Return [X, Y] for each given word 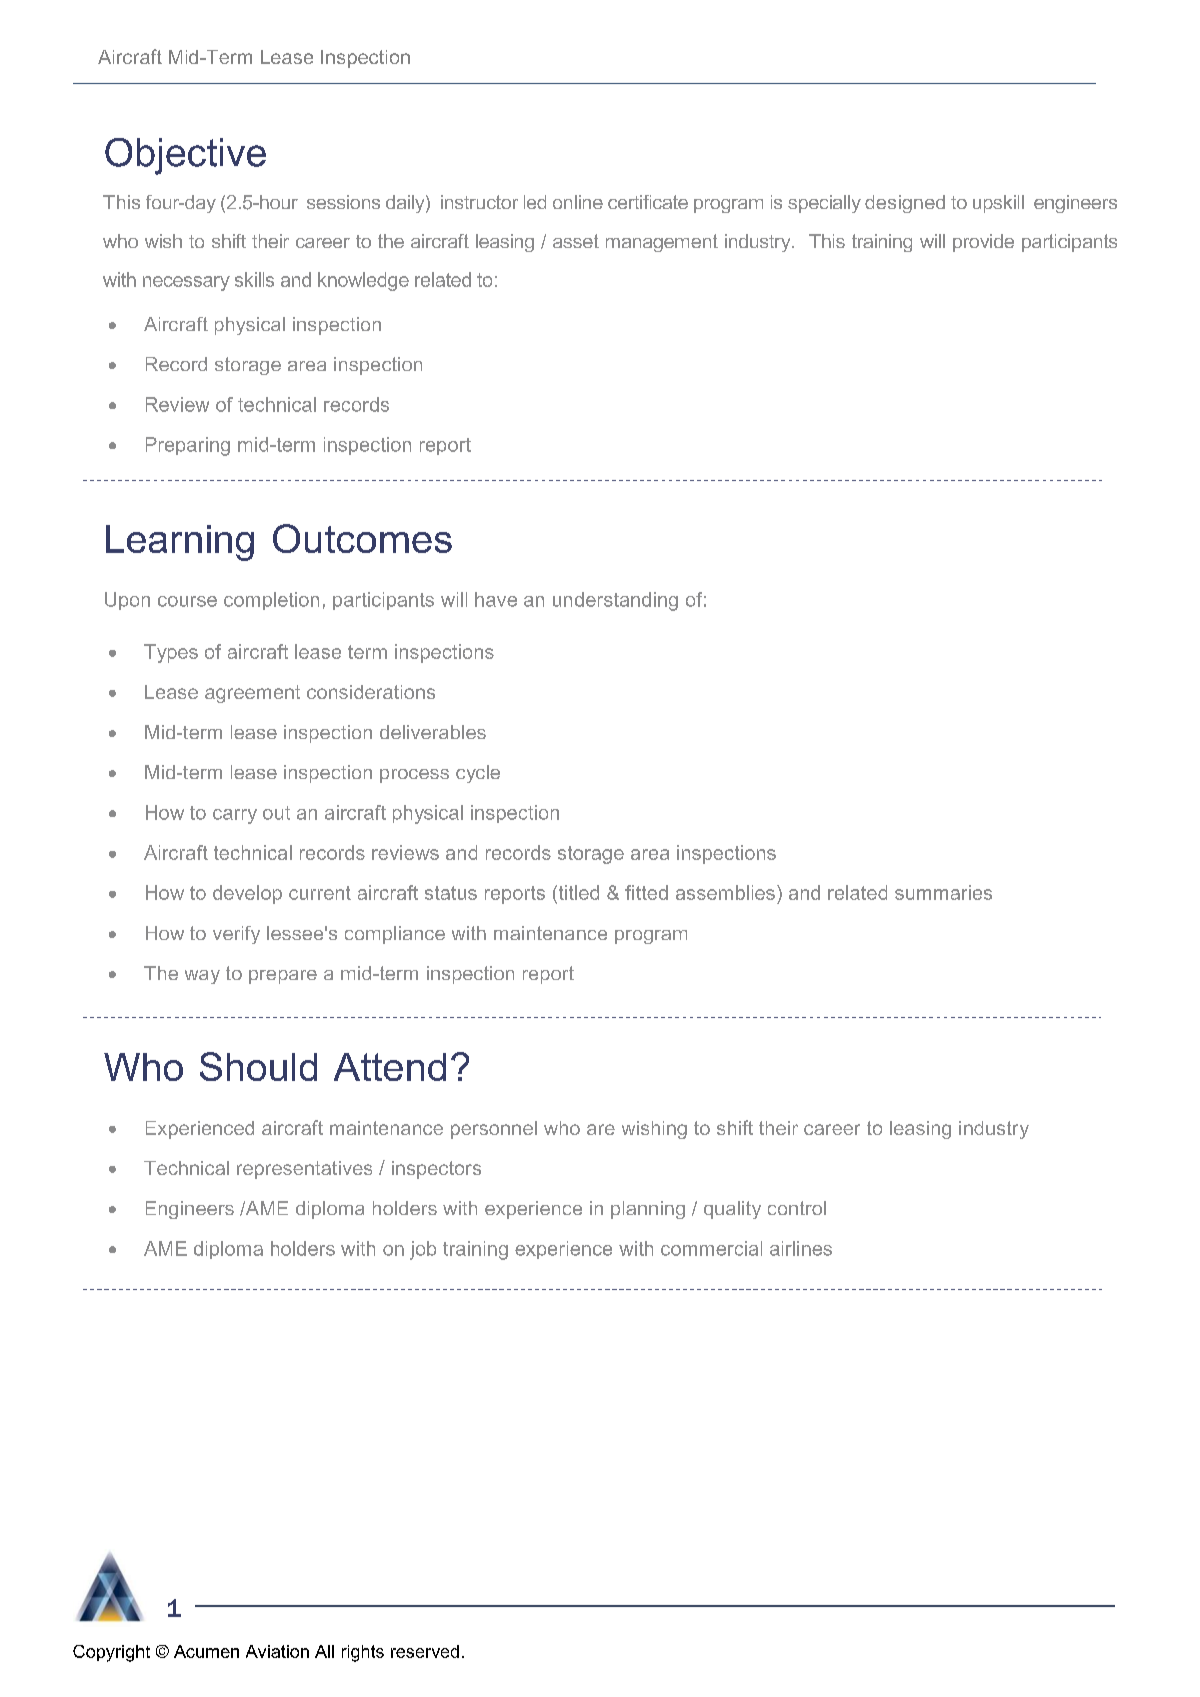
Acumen [206, 1651]
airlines [801, 1248]
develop [247, 894]
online [578, 202]
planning [648, 1210]
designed [905, 204]
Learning [180, 543]
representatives [304, 1170]
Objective [185, 156]
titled [577, 892]
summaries [943, 892]
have [496, 599]
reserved [425, 1651]
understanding [615, 601]
